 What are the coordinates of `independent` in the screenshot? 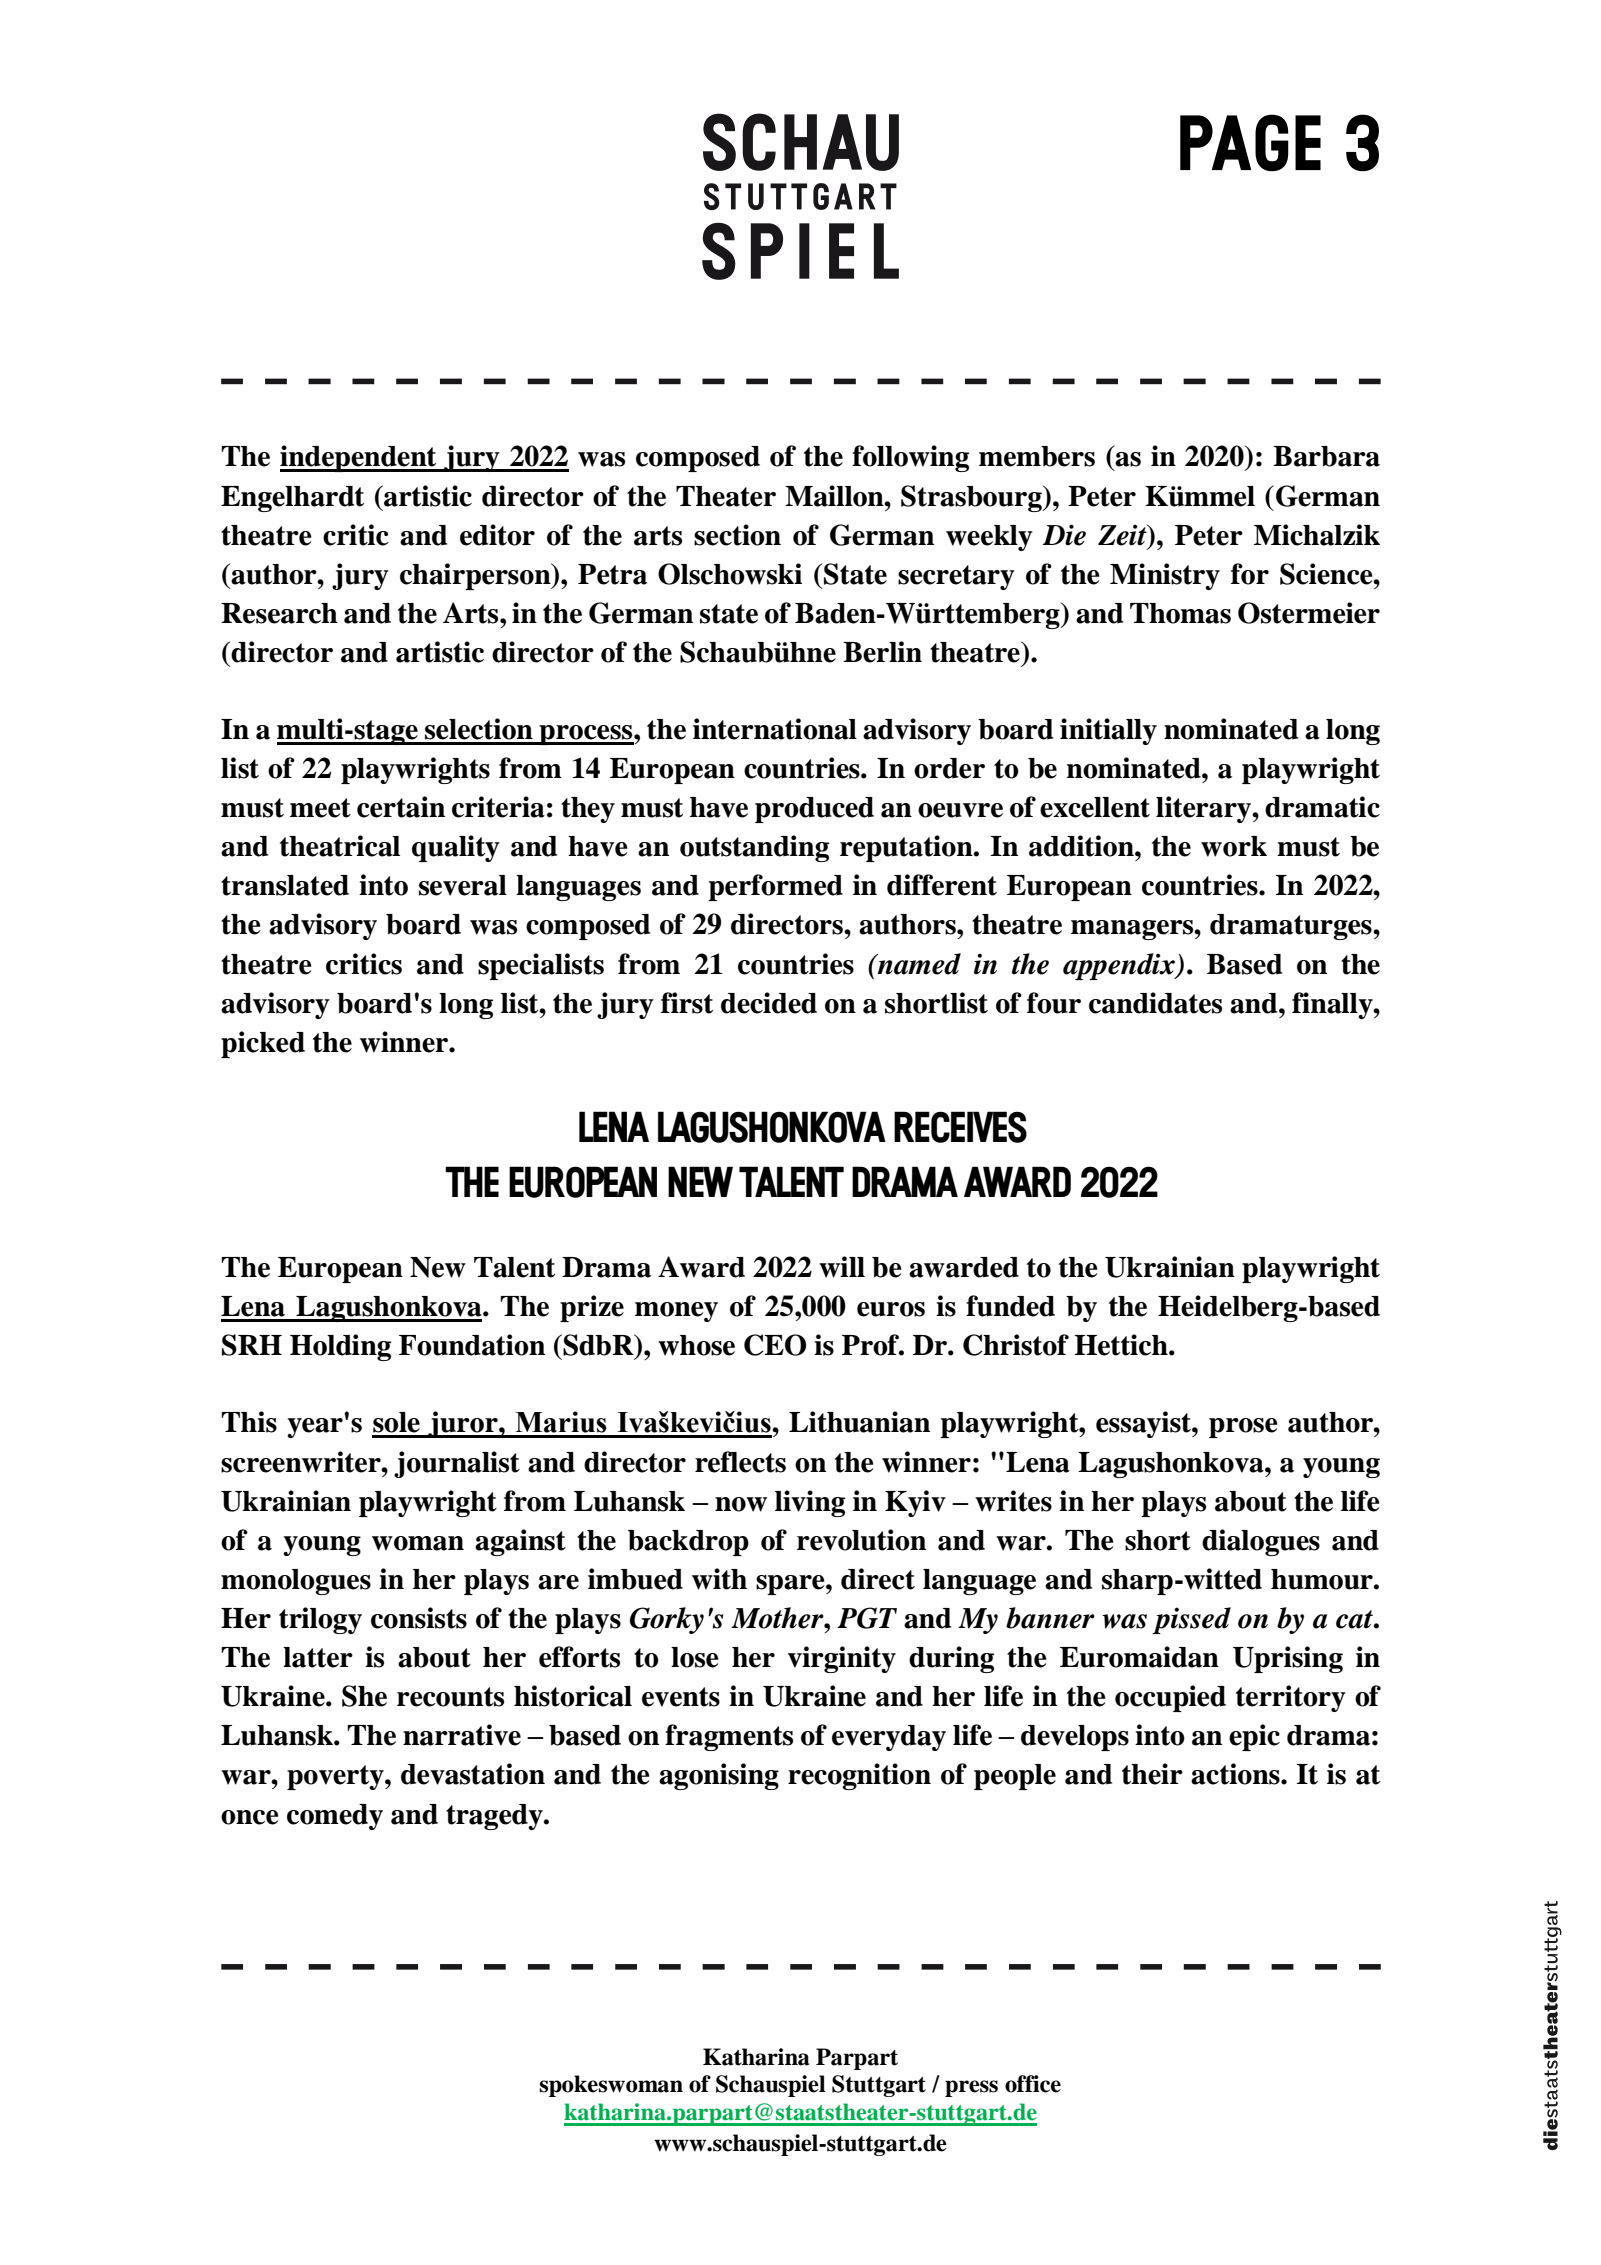 It's located at (359, 458).
